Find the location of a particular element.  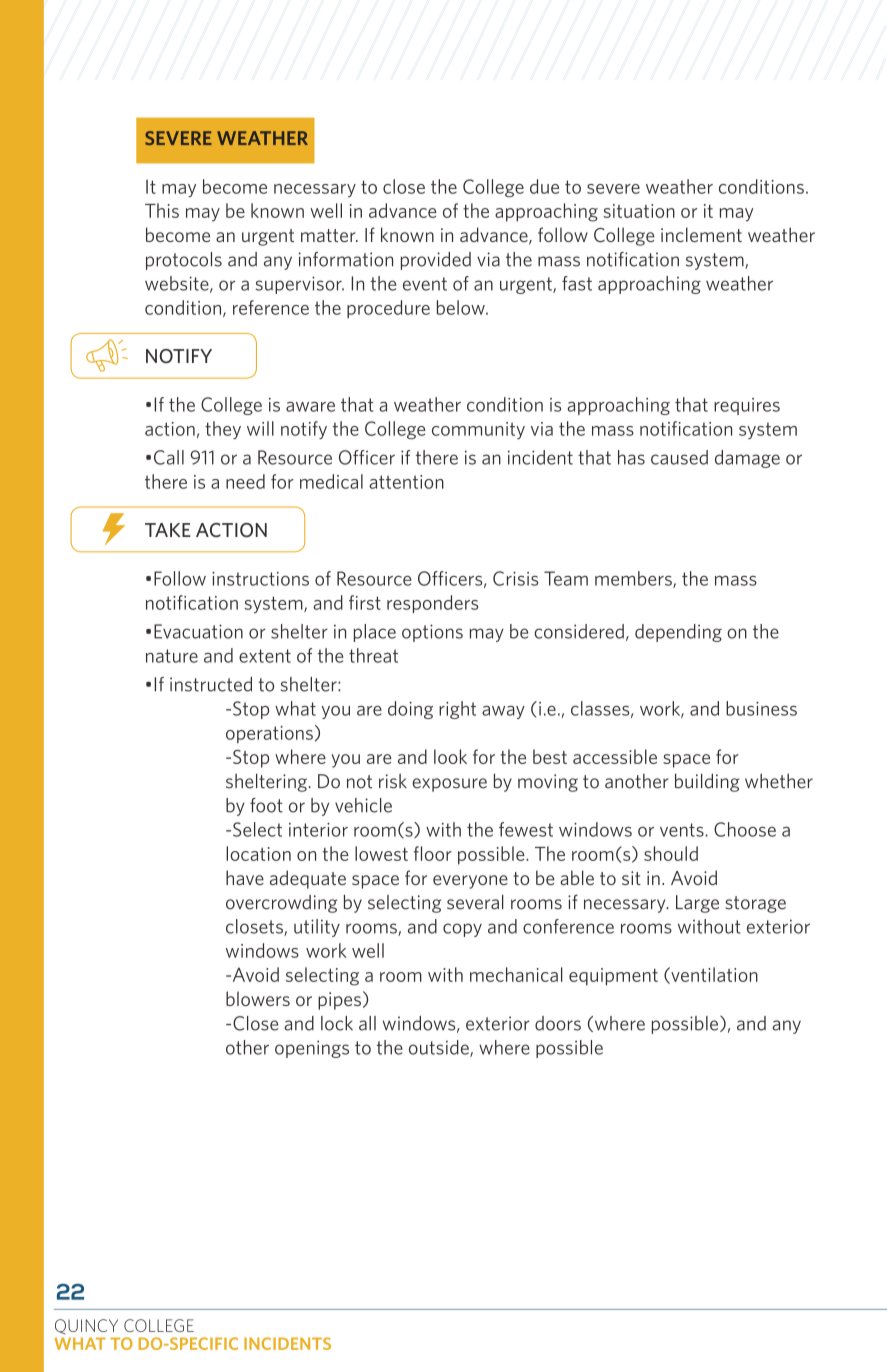

This is located at coordinates (162, 210).
